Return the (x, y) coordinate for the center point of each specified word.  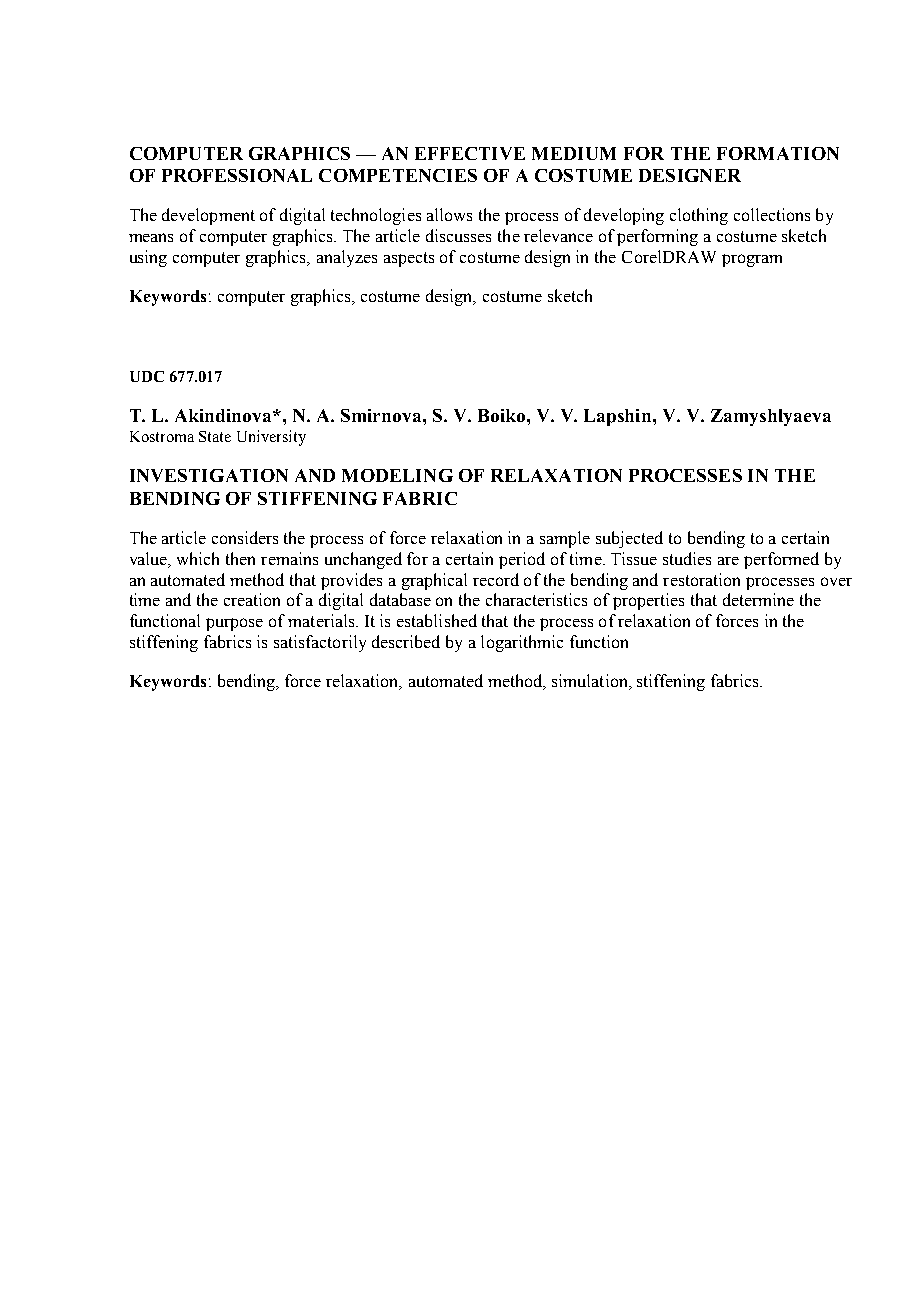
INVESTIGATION (209, 475)
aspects (409, 259)
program (752, 260)
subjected (629, 539)
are (728, 561)
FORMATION (778, 153)
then (240, 558)
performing (657, 237)
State (215, 436)
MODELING (397, 475)
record (496, 579)
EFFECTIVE (470, 153)
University (271, 438)
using (148, 258)
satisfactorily (320, 643)
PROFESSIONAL (237, 175)
